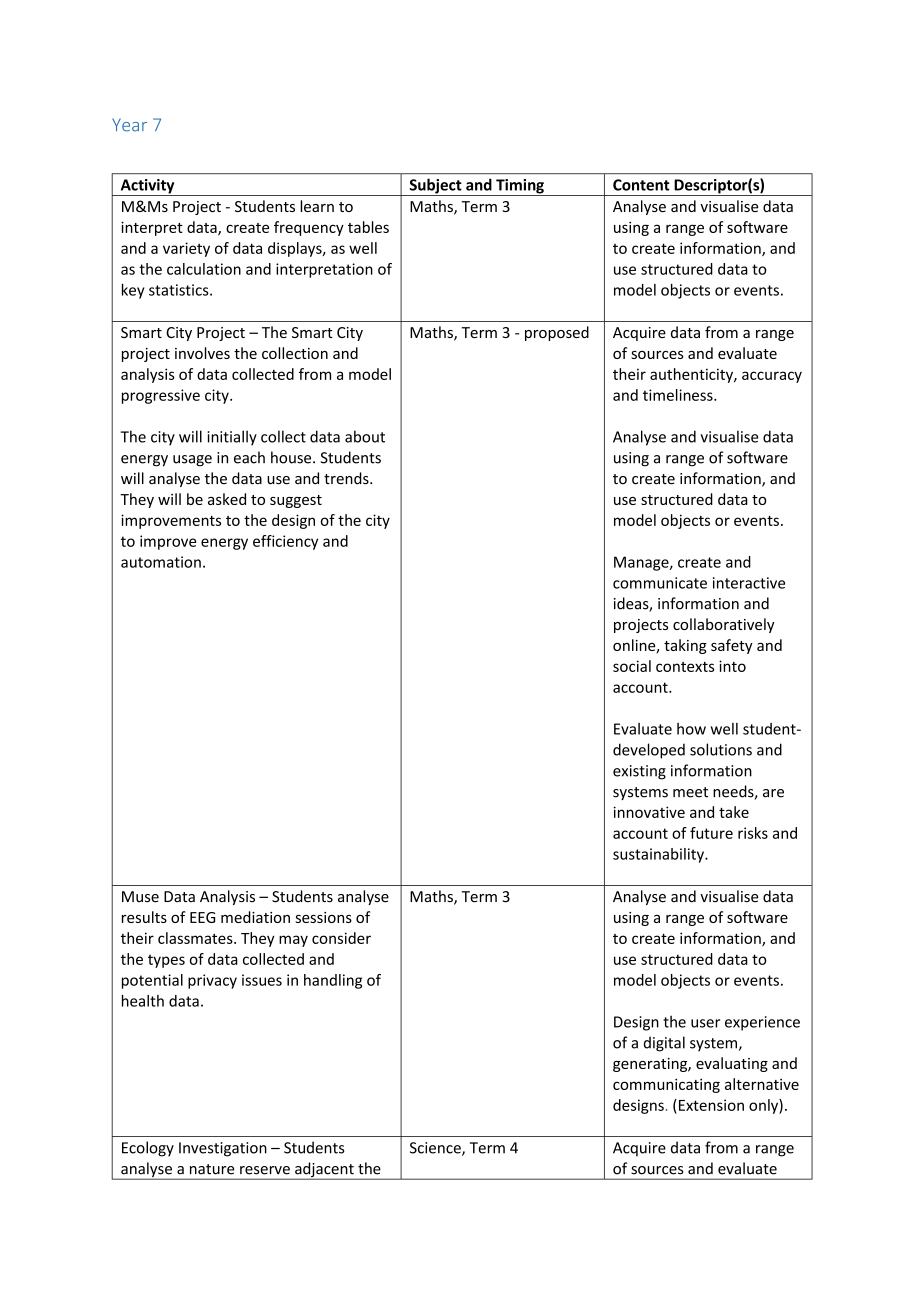 This image has width=924, height=1308. What do you see at coordinates (679, 395) in the image?
I see `timeliness` at bounding box center [679, 395].
